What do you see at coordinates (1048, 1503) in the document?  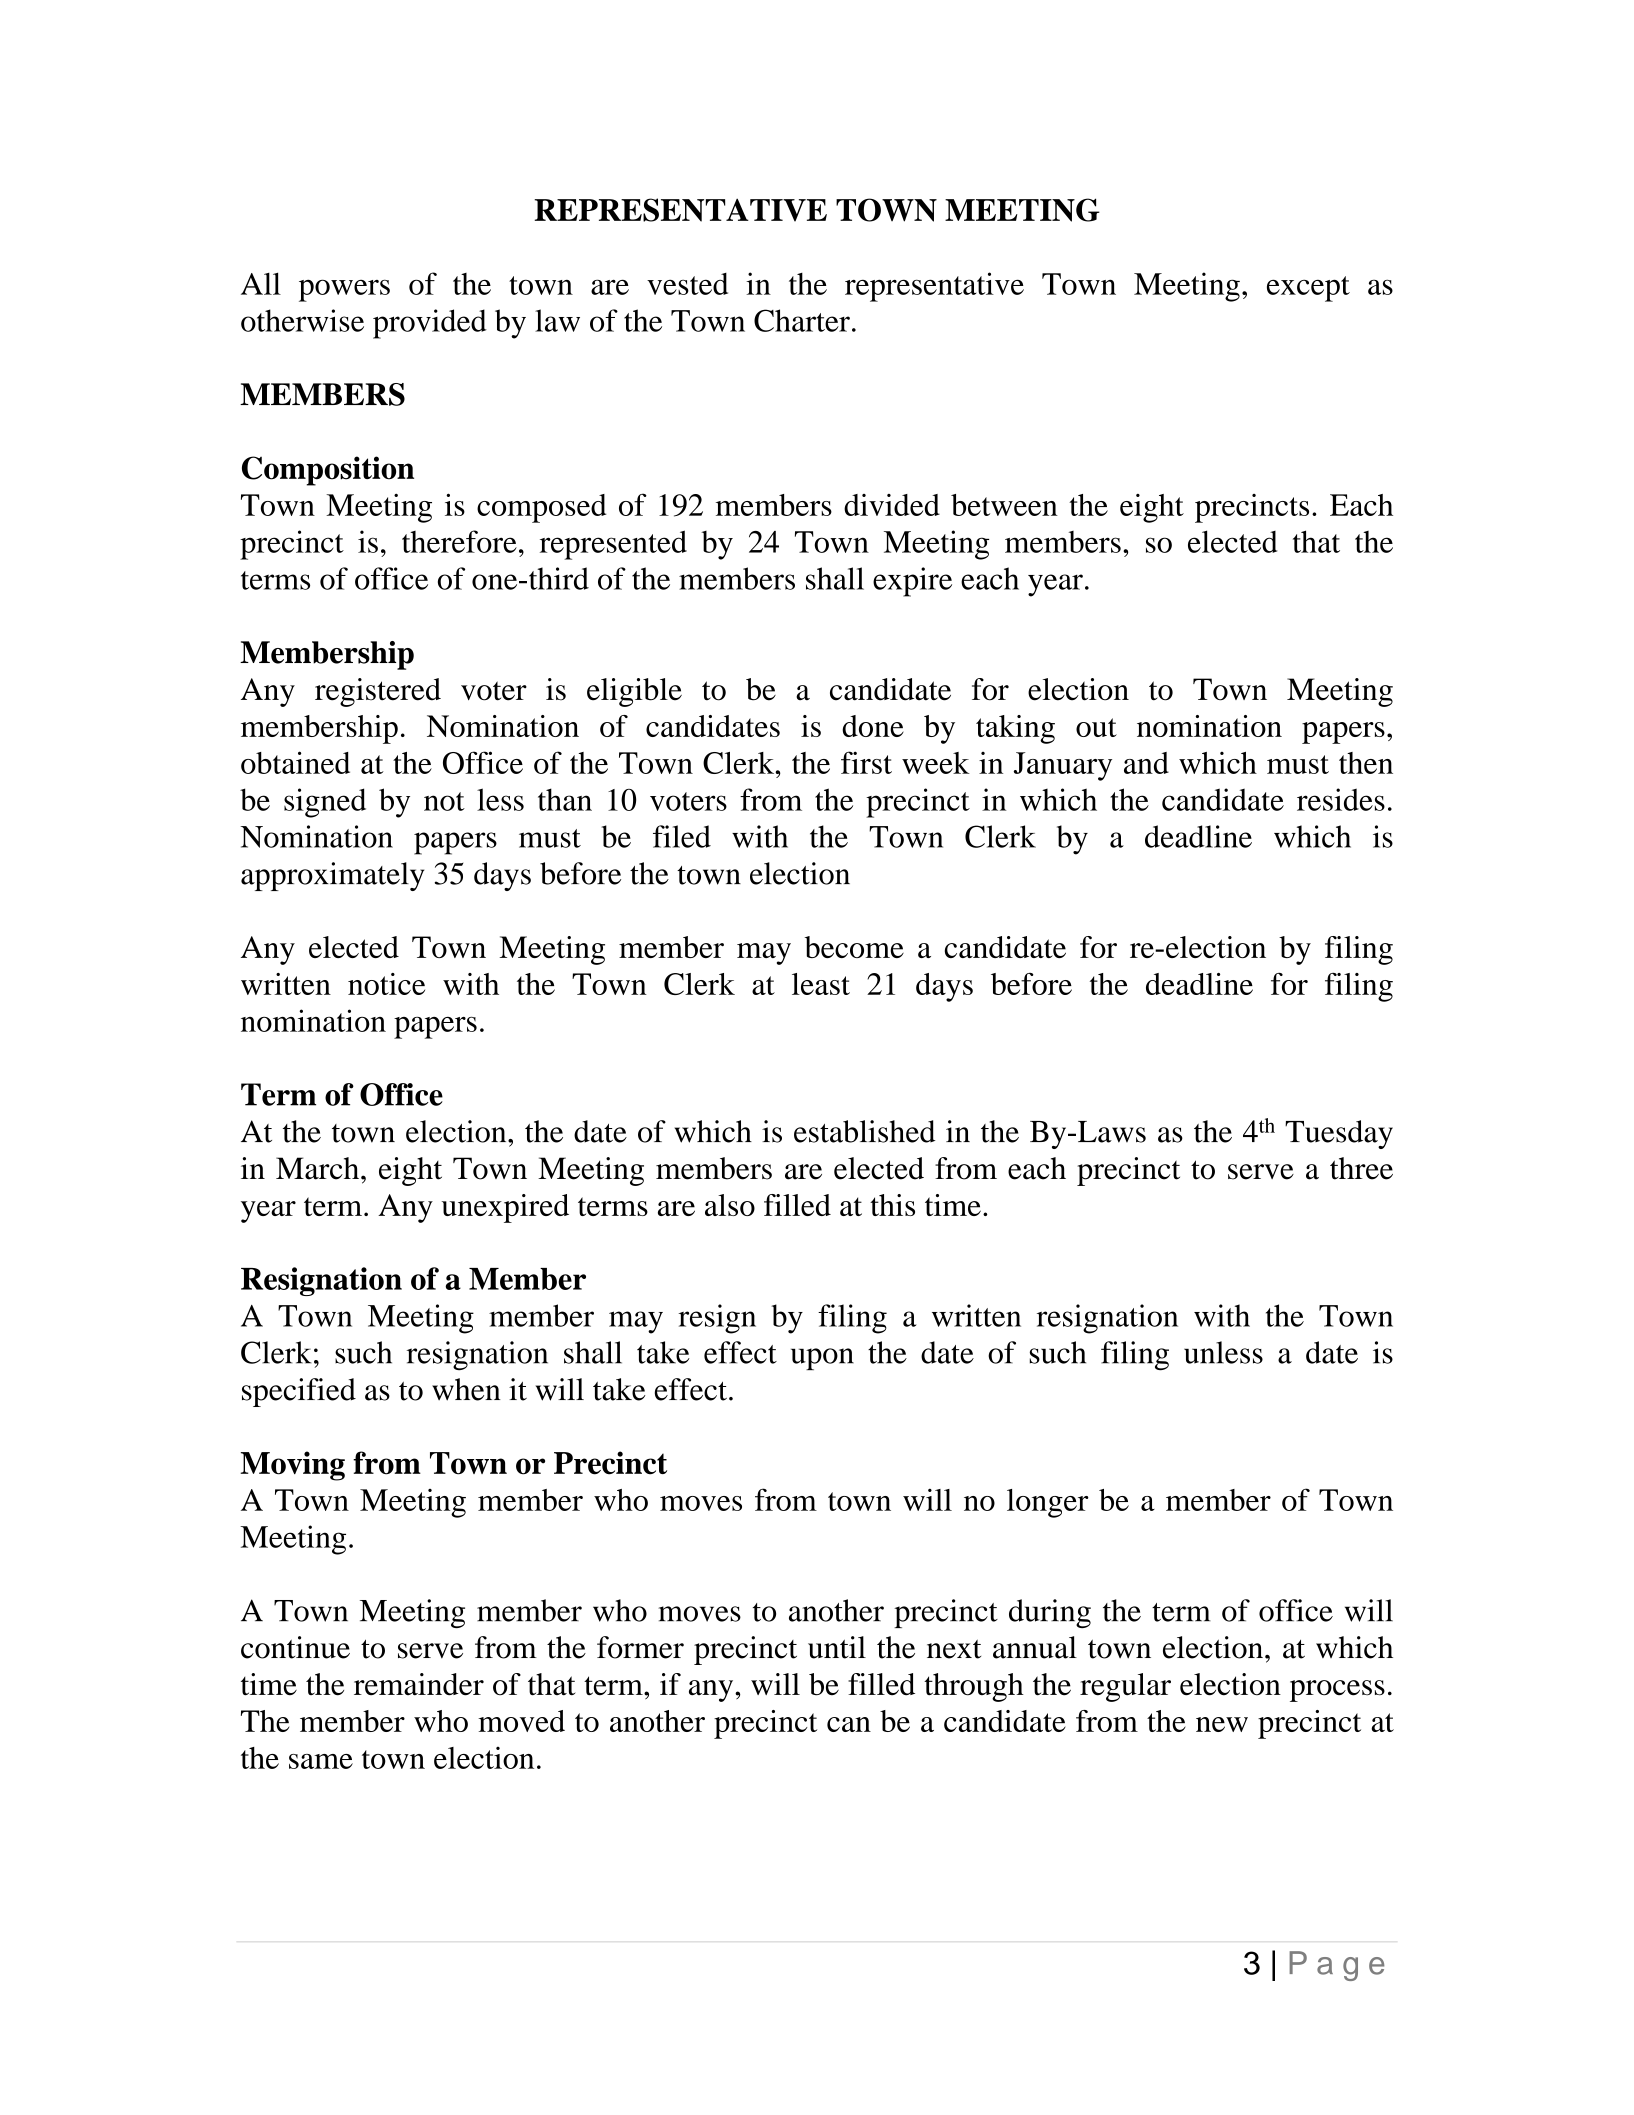 I see `longer` at bounding box center [1048, 1503].
